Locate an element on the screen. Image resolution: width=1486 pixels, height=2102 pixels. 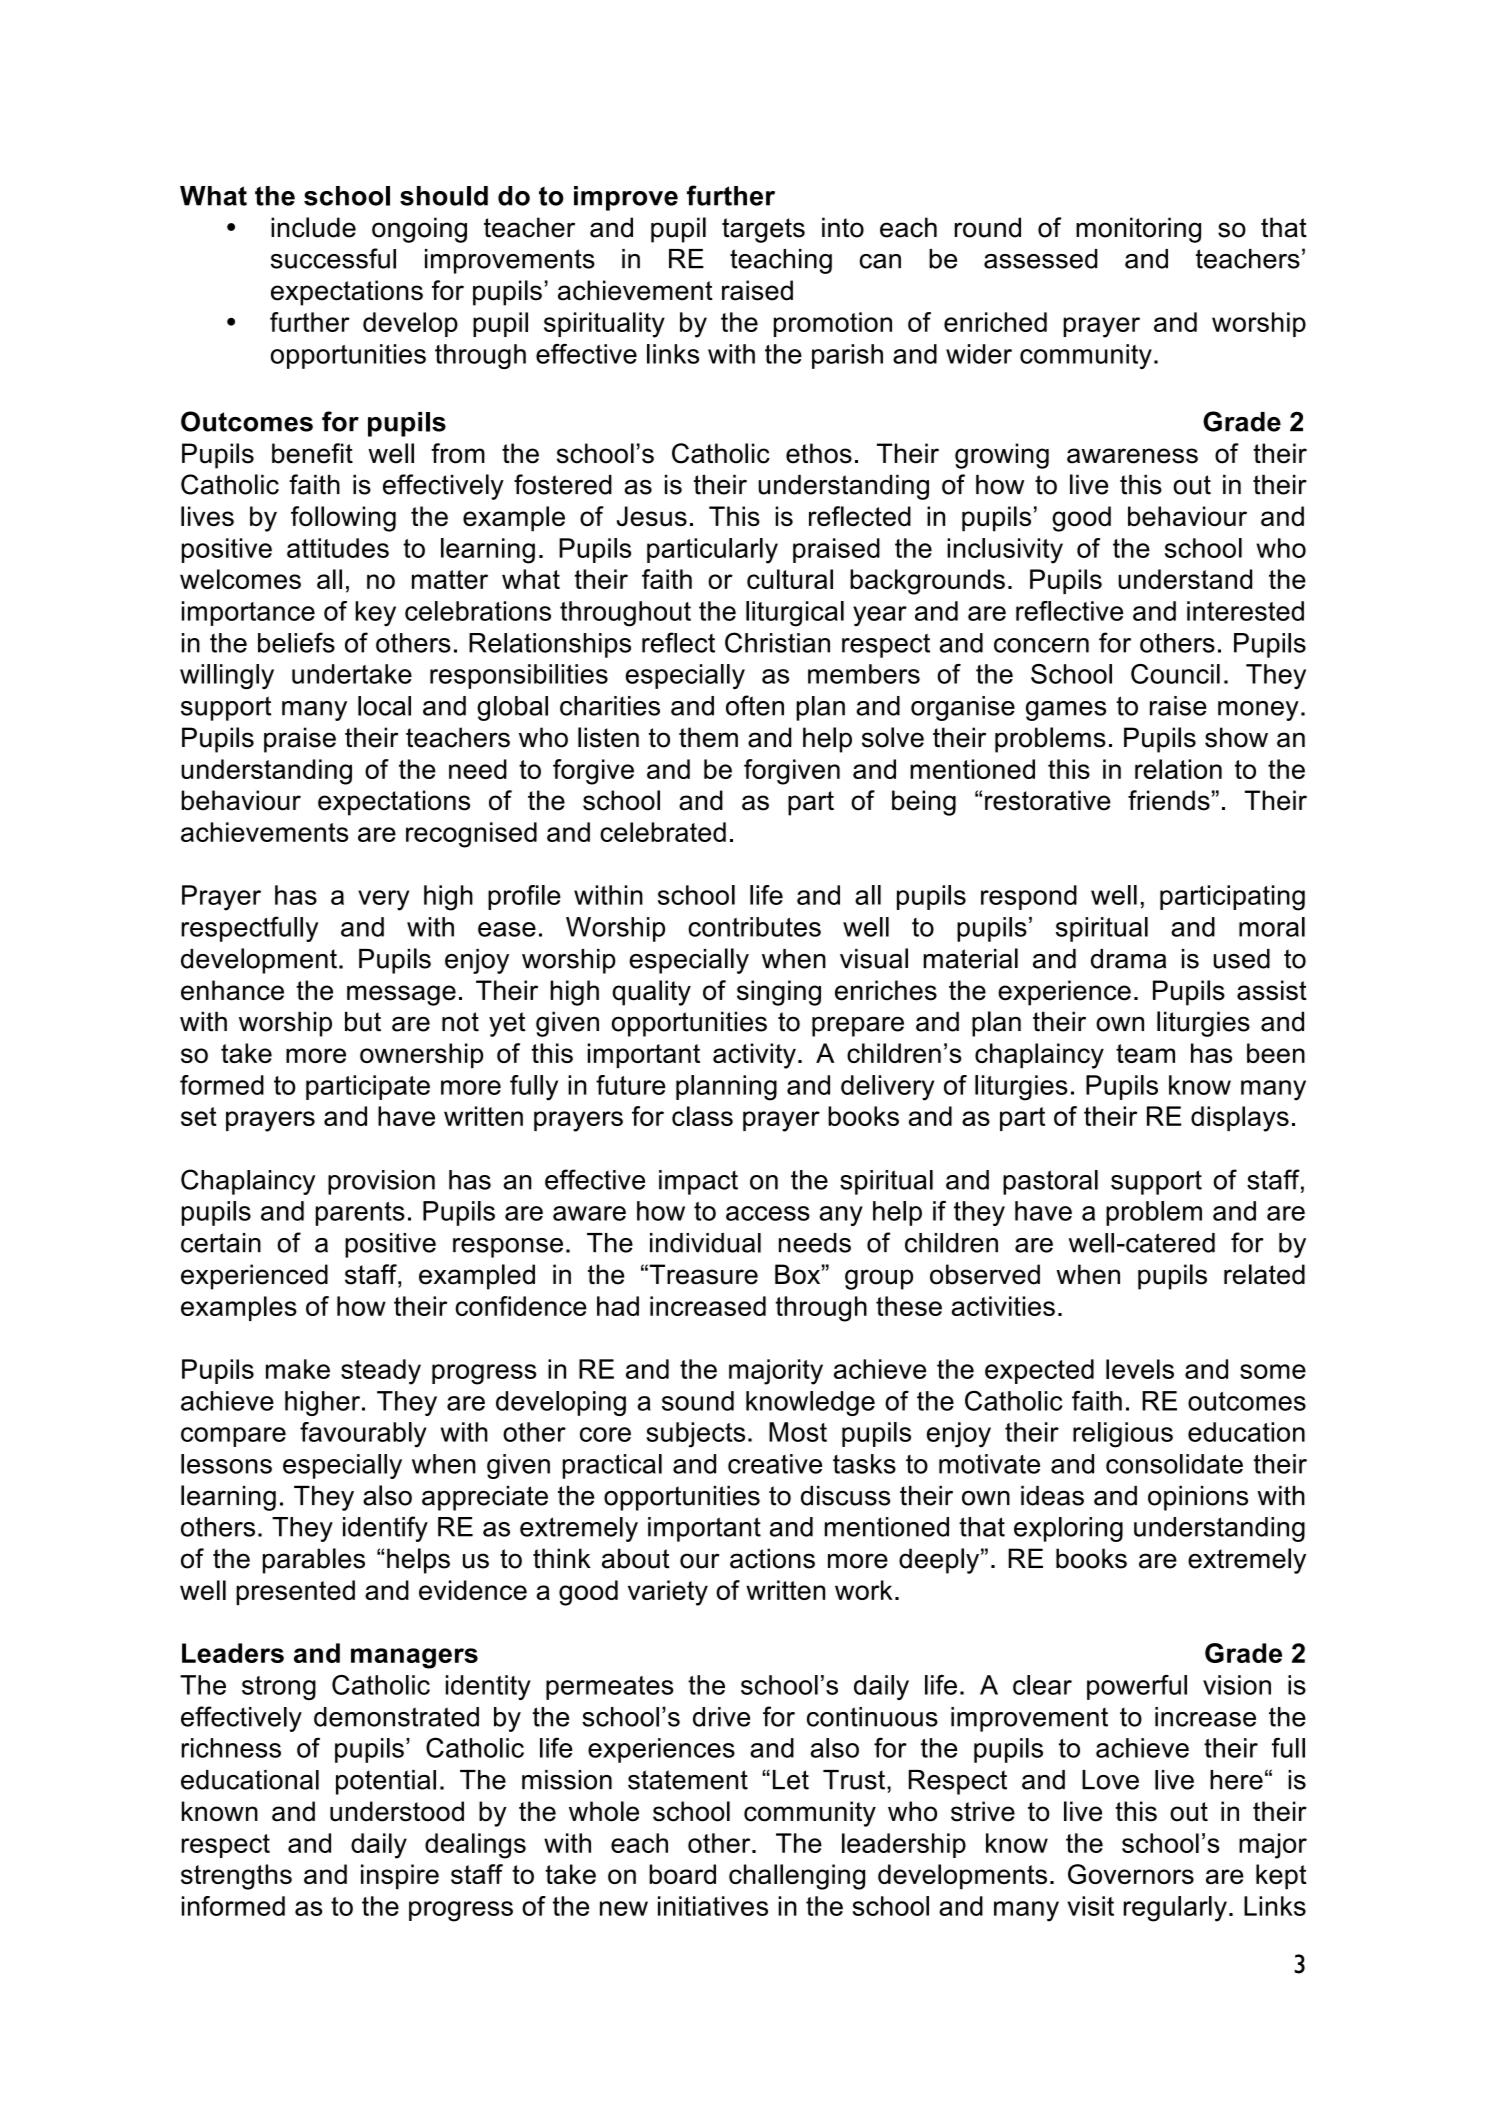
team is located at coordinates (1145, 1053).
